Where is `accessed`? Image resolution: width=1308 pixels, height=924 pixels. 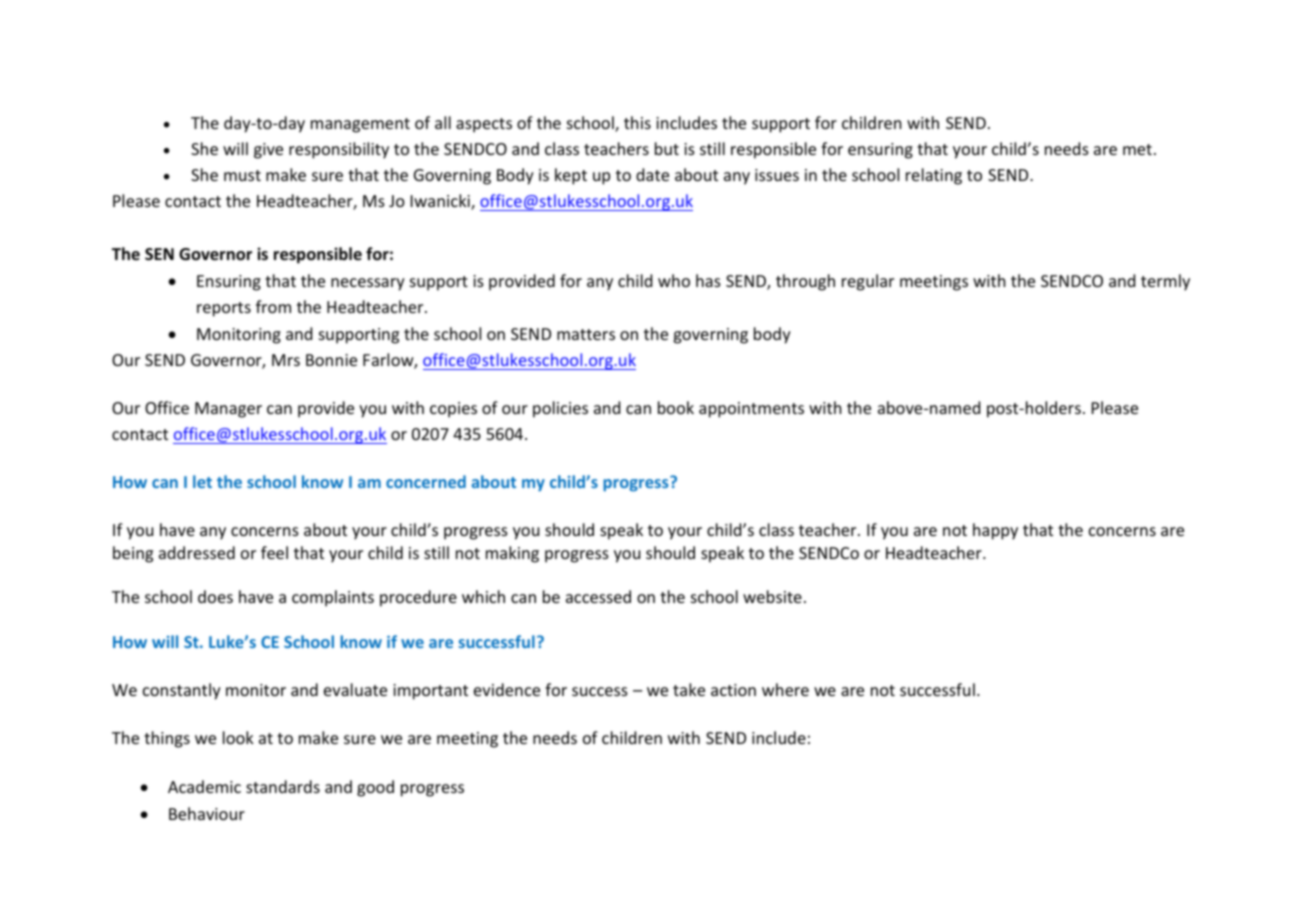
accessed is located at coordinates (598, 596).
